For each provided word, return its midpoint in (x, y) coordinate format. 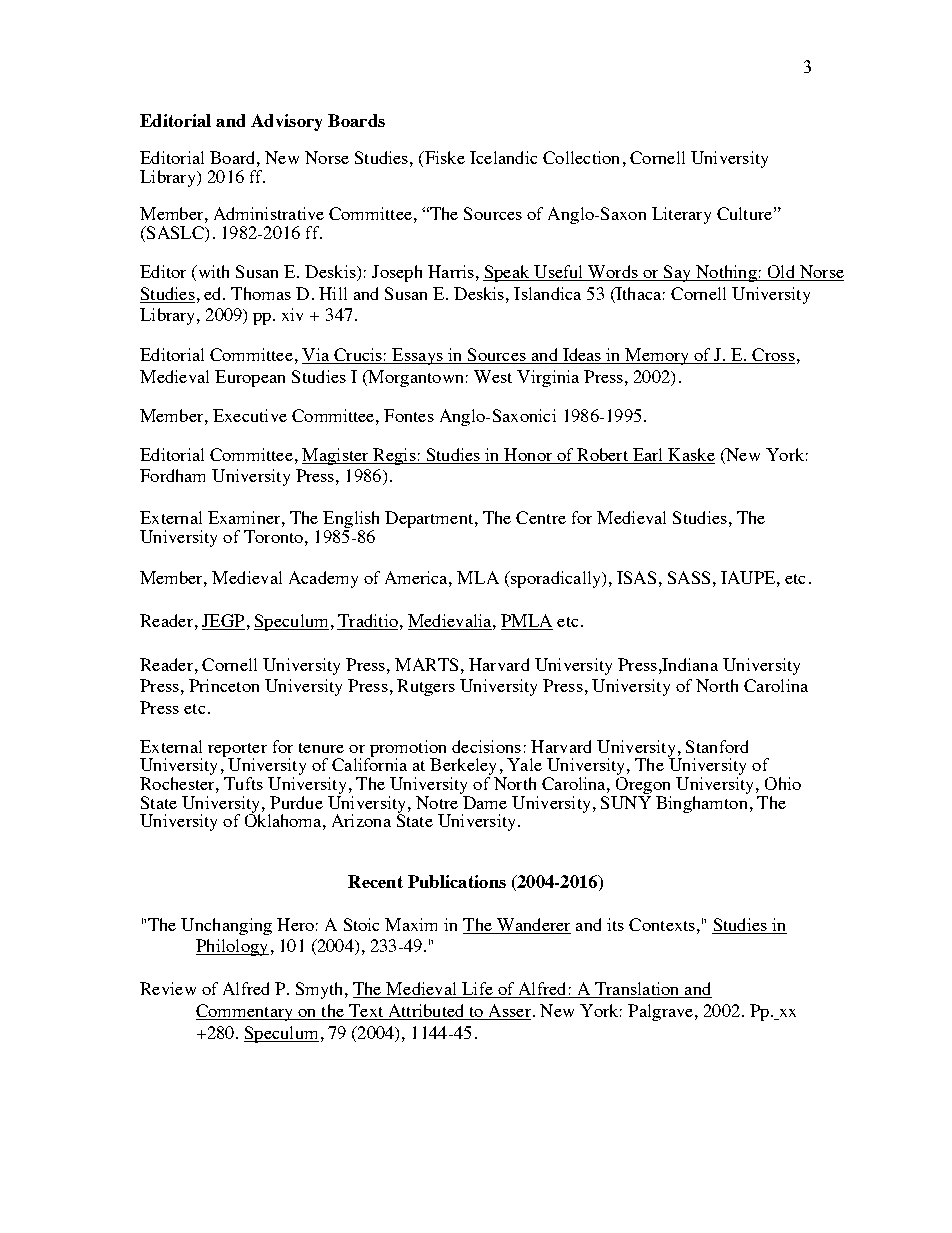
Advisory (286, 122)
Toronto (275, 536)
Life (477, 990)
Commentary (245, 1012)
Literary (681, 215)
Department (430, 519)
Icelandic (503, 157)
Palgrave (662, 1012)
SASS (689, 577)
